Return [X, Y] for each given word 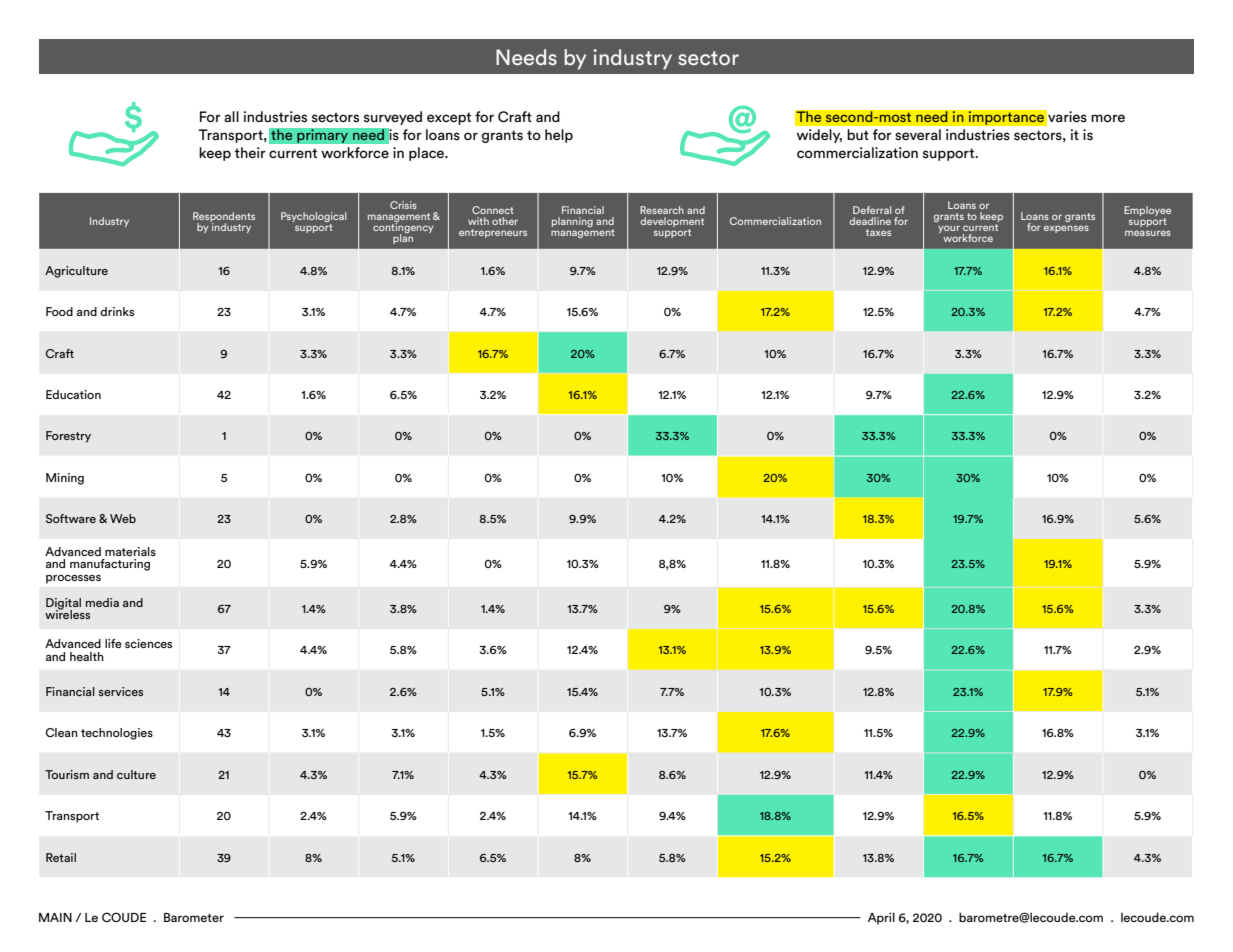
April [881, 918]
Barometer [194, 917]
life [113, 643]
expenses [1066, 229]
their [250, 152]
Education [73, 394]
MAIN [55, 917]
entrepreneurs [493, 233]
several [918, 135]
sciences [148, 643]
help [559, 136]
